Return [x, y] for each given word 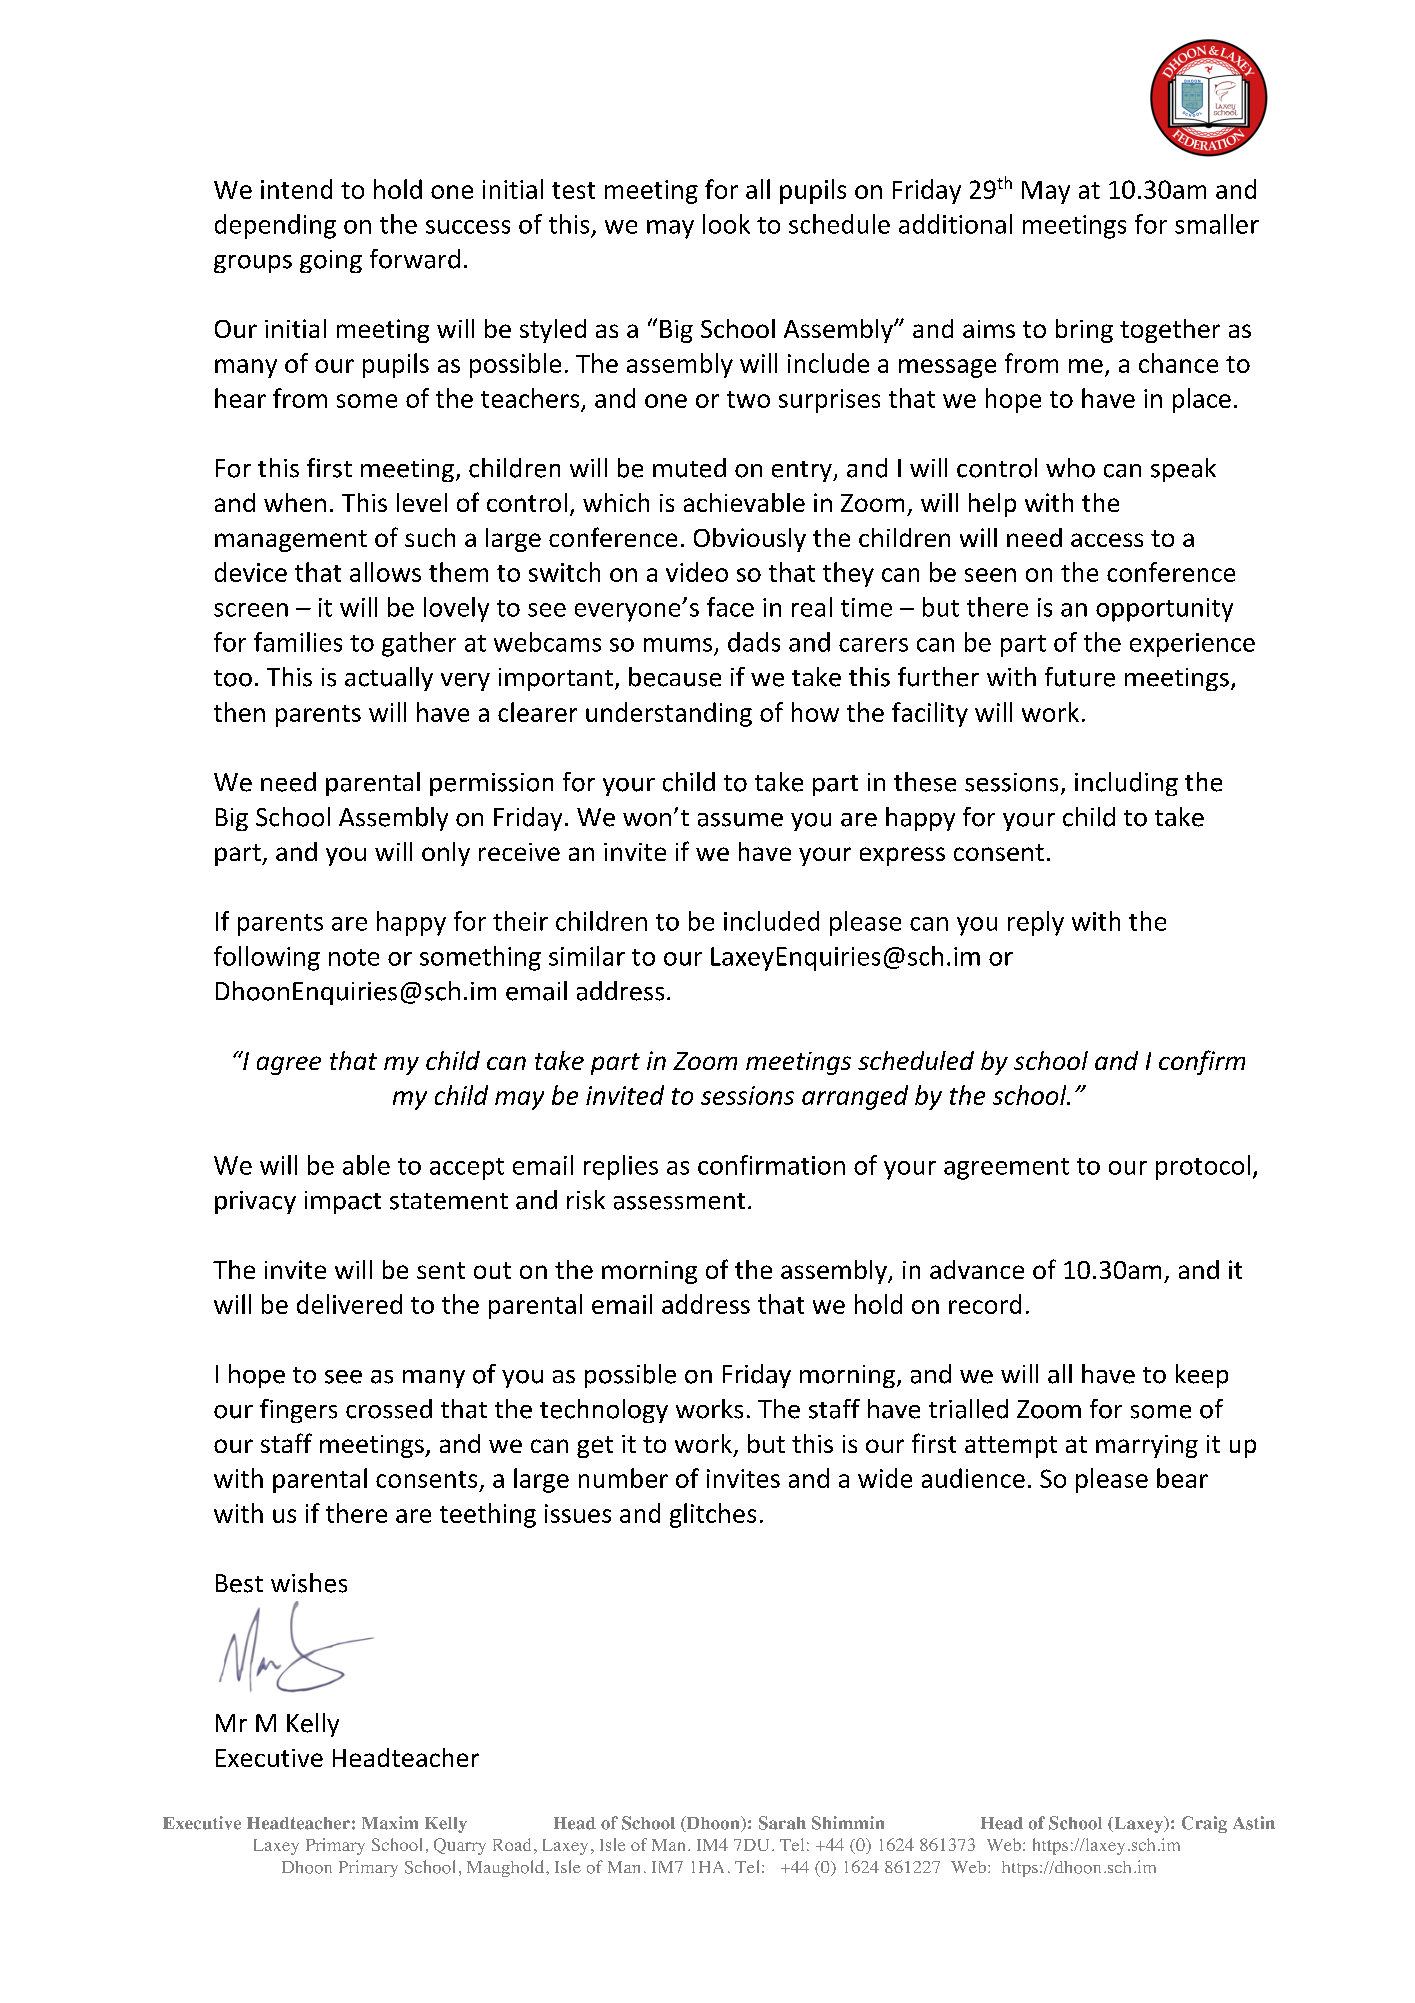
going [331, 261]
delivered [349, 1304]
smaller [1217, 224]
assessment [679, 1201]
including [1126, 784]
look [726, 224]
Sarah [782, 1823]
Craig [1204, 1824]
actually [389, 679]
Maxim [390, 1823]
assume [740, 820]
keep [1202, 1376]
